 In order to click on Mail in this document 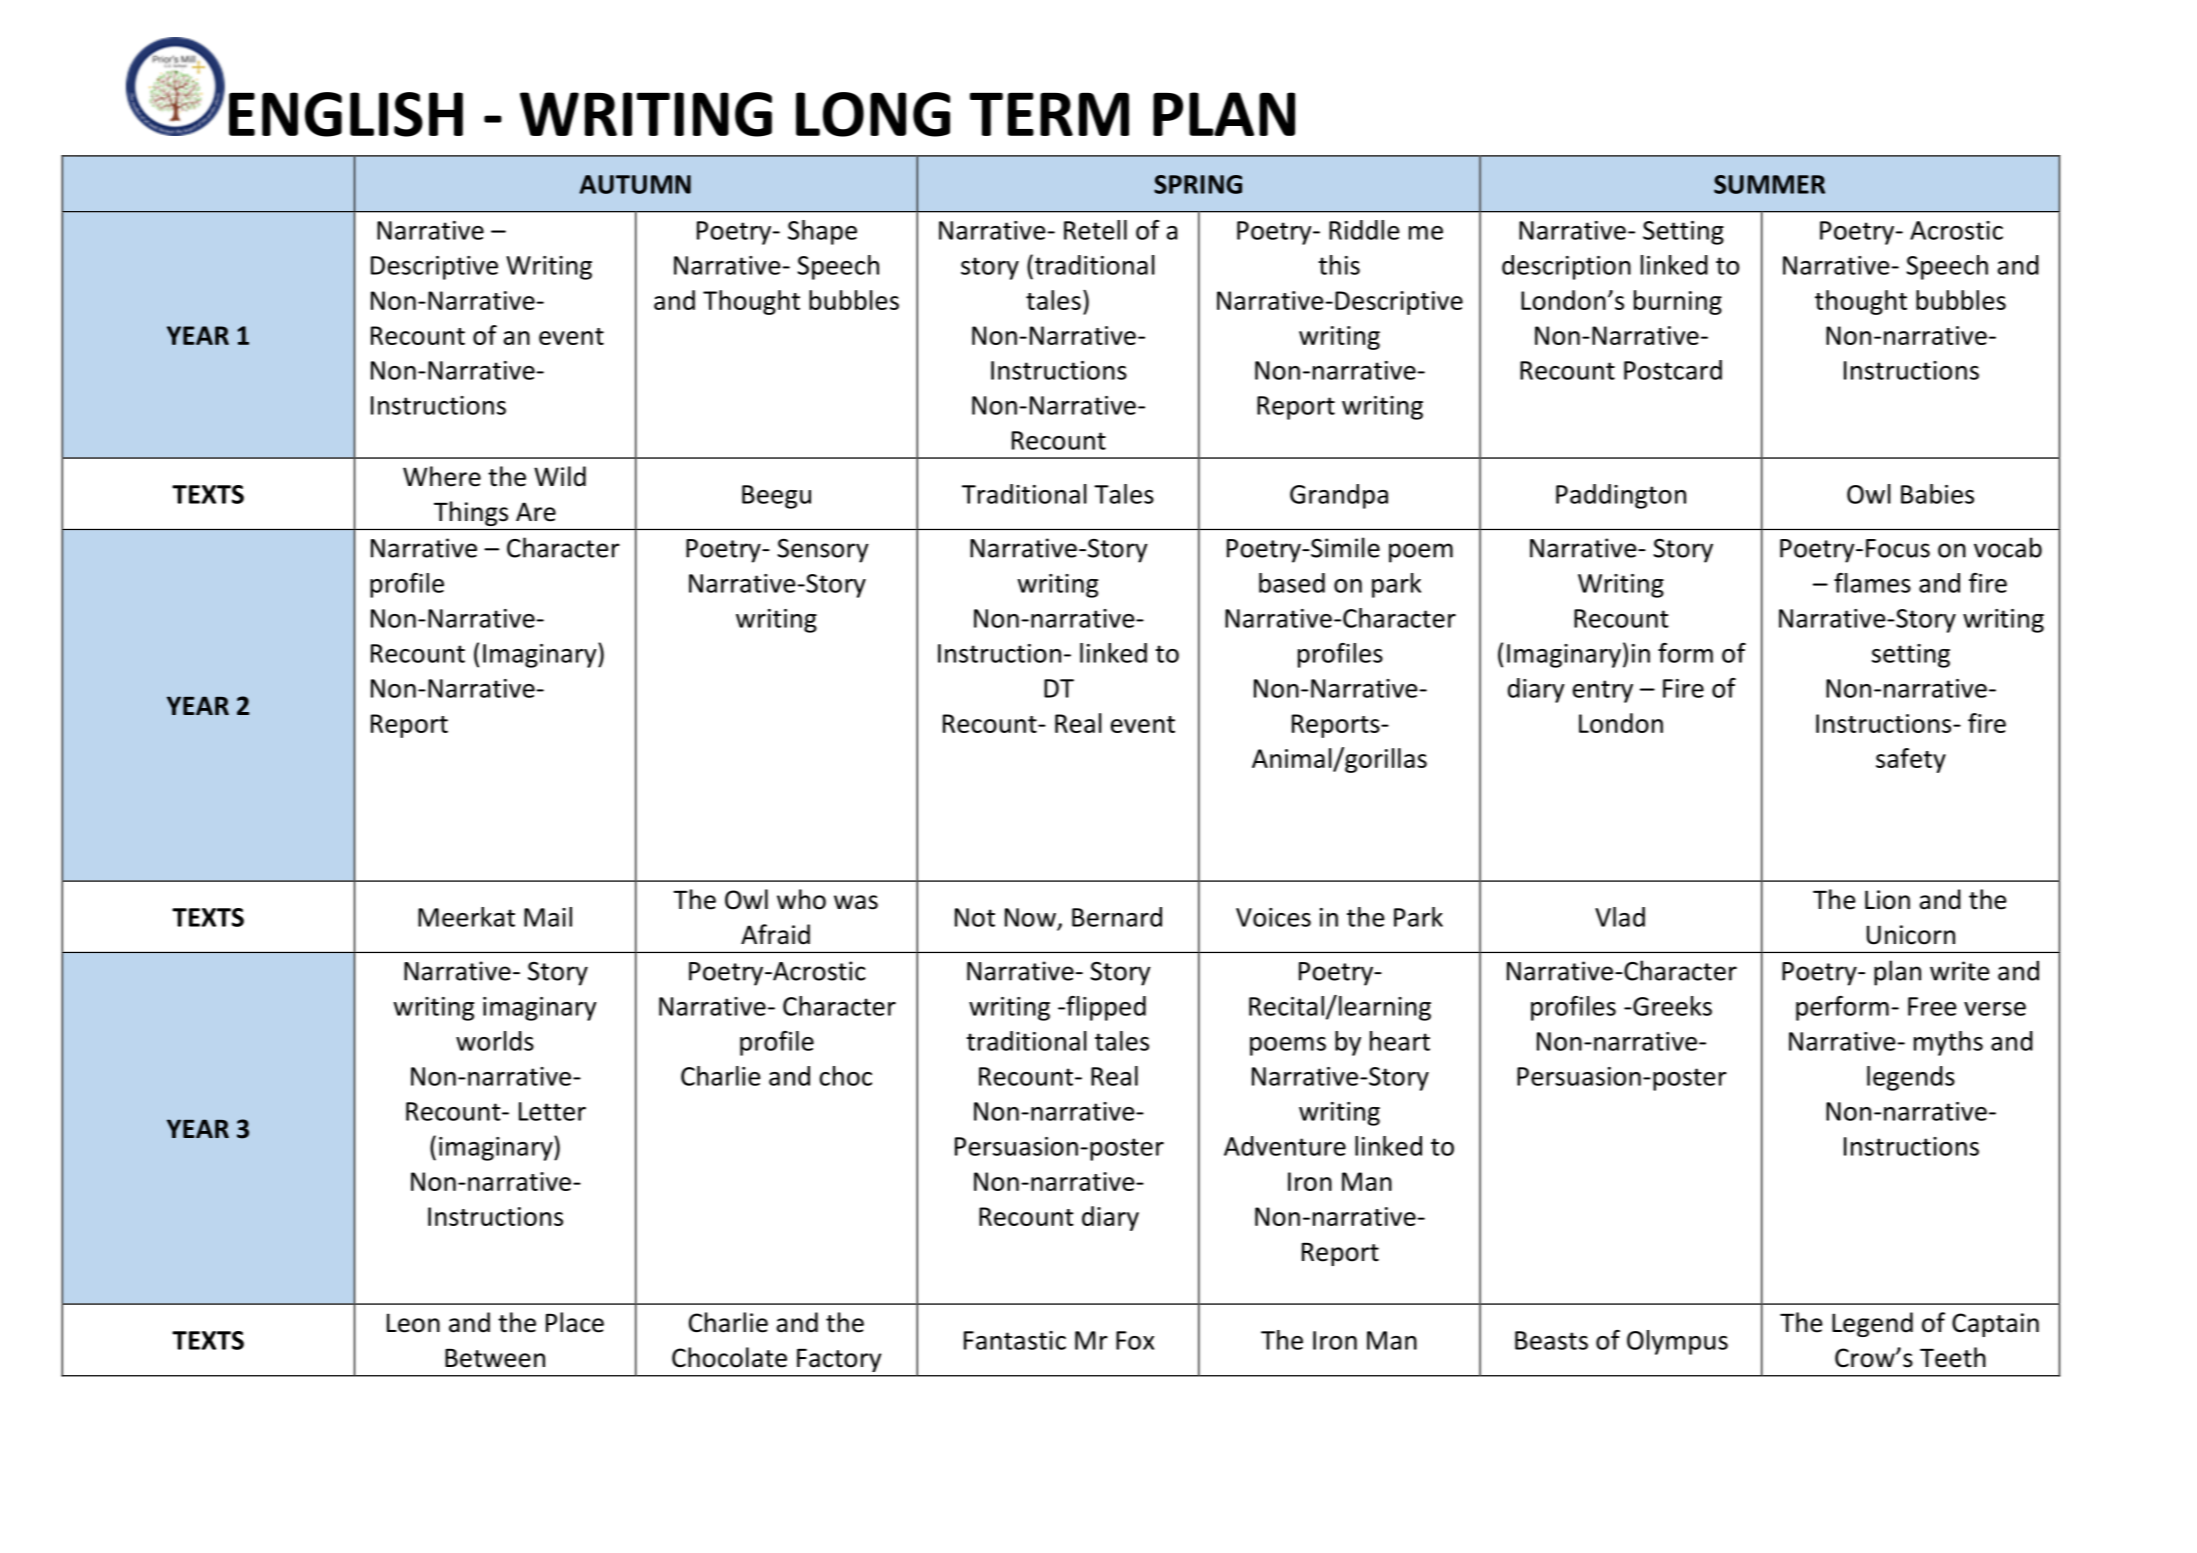, I will do `click(548, 917)`.
